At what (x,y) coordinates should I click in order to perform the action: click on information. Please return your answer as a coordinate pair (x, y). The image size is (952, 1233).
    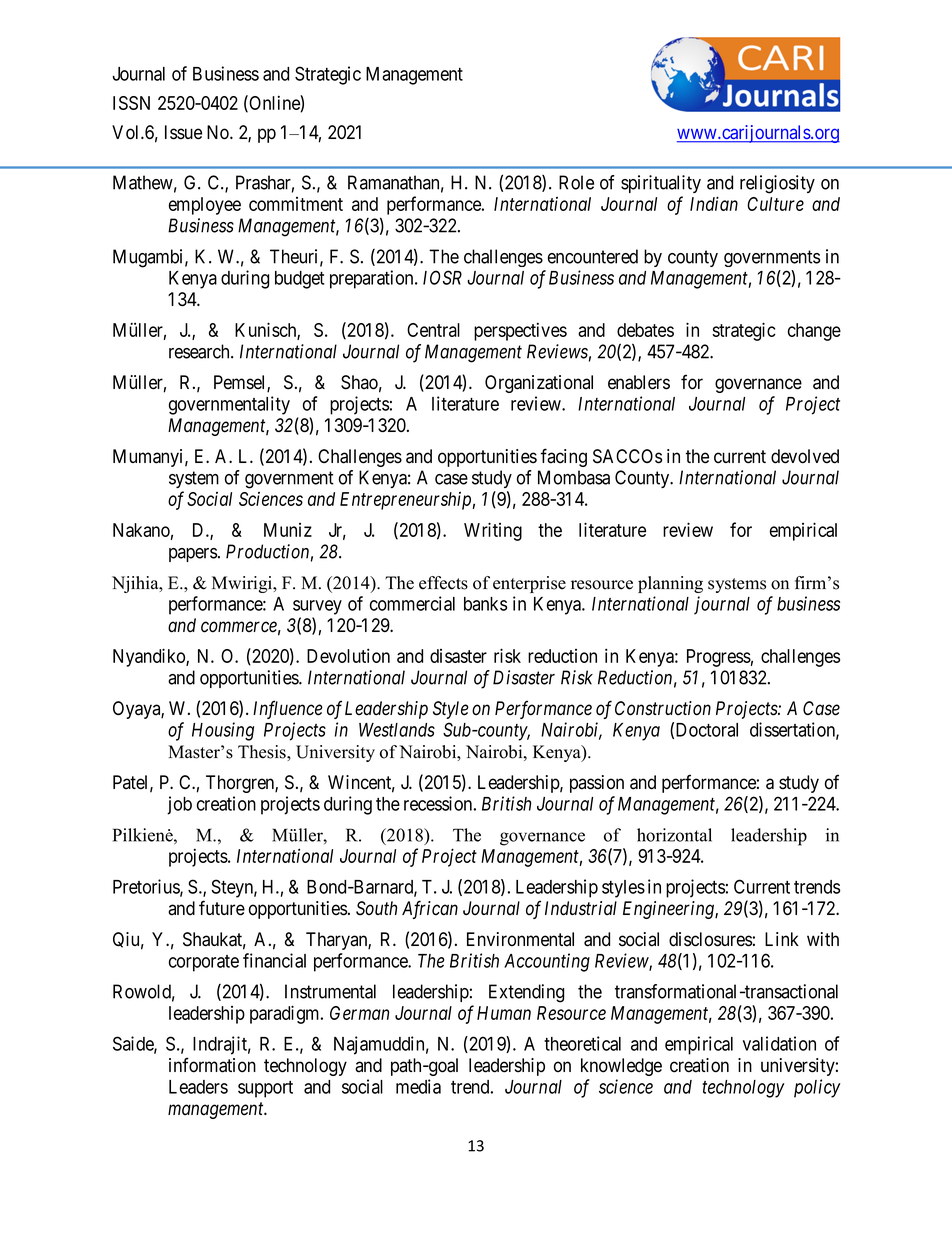
    Looking at the image, I should click on (212, 1065).
